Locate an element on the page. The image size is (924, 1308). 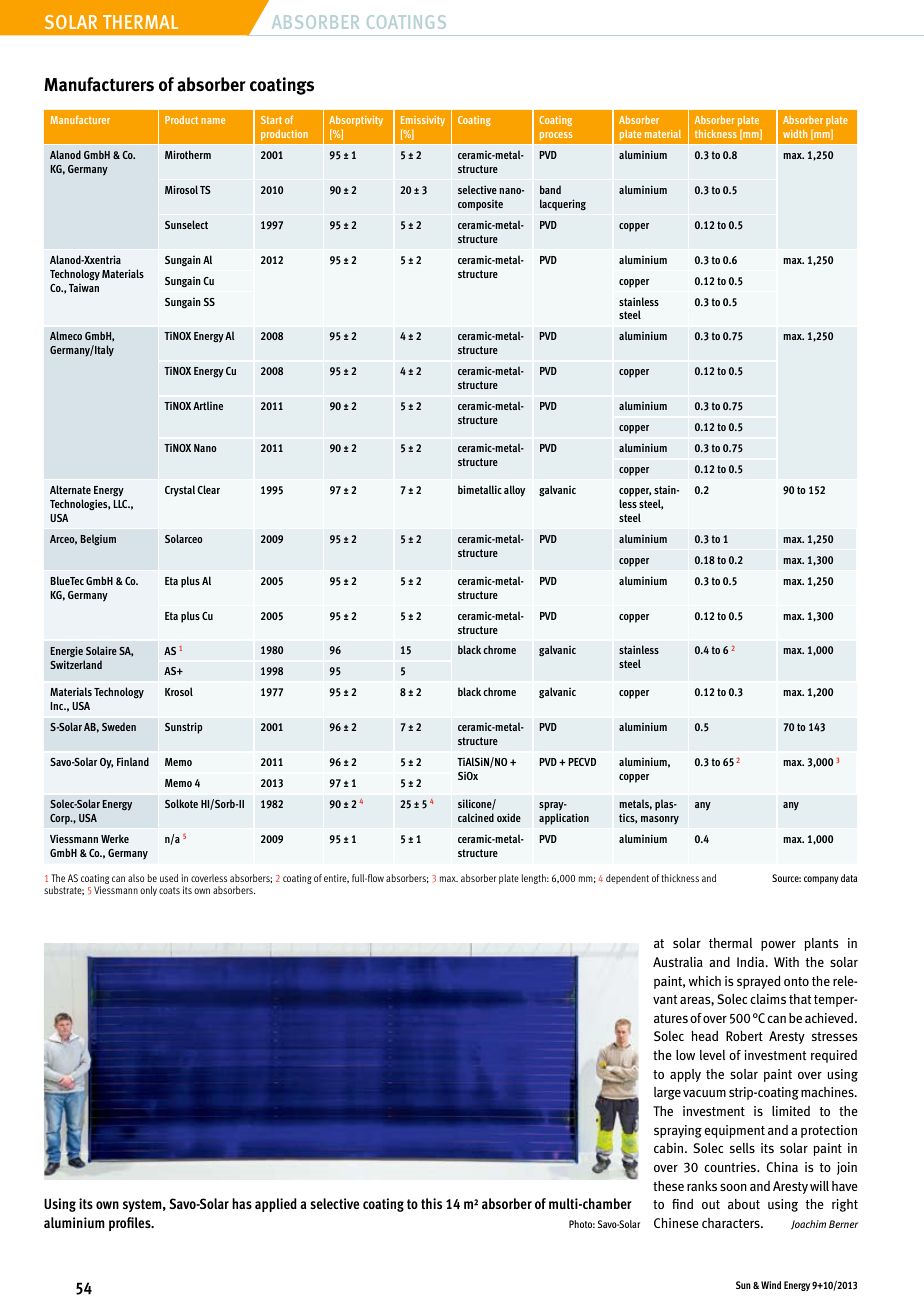
this is located at coordinates (431, 1203).
